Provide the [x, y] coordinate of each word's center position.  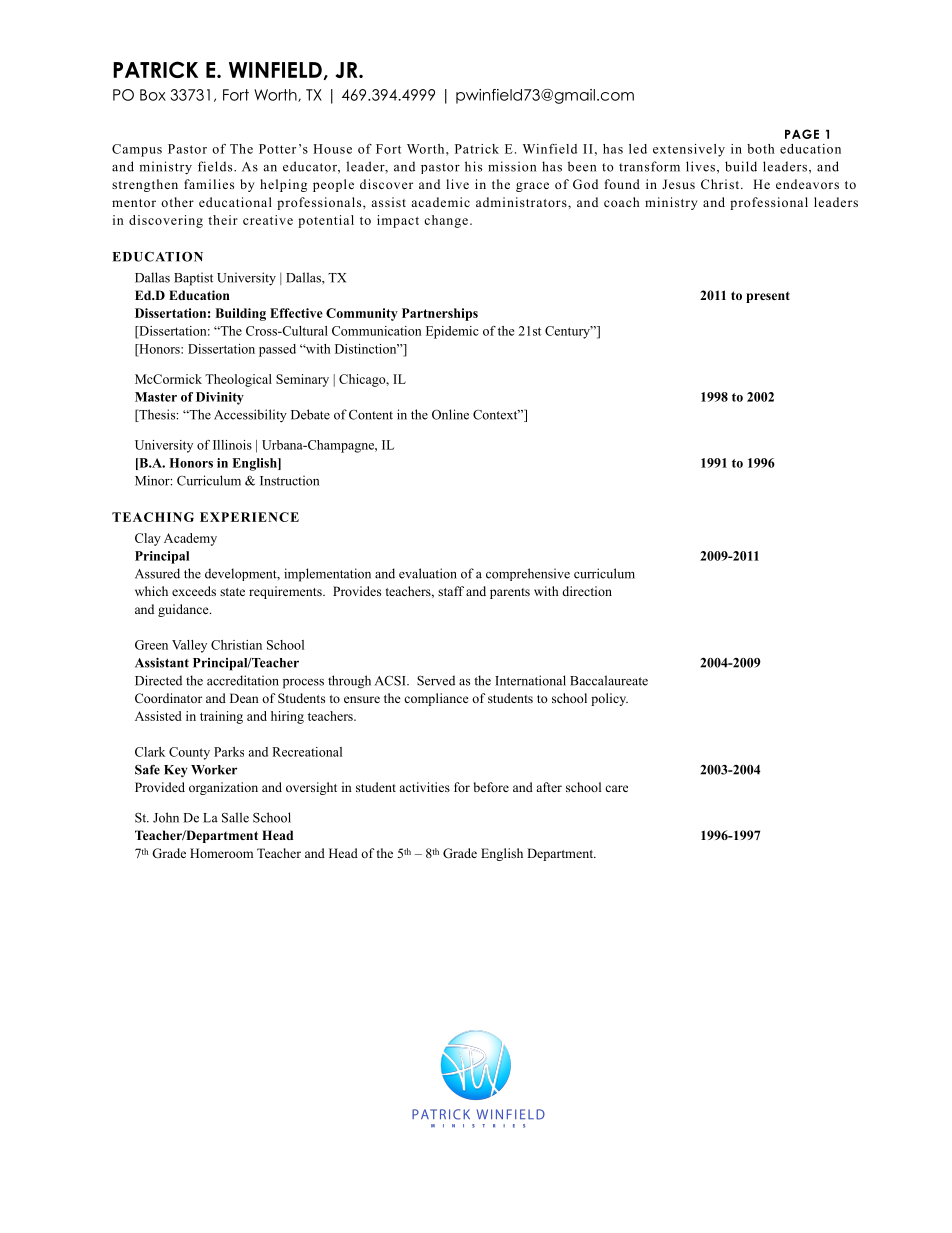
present [768, 297]
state [232, 592]
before [491, 787]
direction [587, 591]
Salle [235, 817]
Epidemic [452, 332]
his [473, 166]
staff [451, 591]
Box [153, 95]
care [616, 788]
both [760, 149]
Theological [238, 380]
